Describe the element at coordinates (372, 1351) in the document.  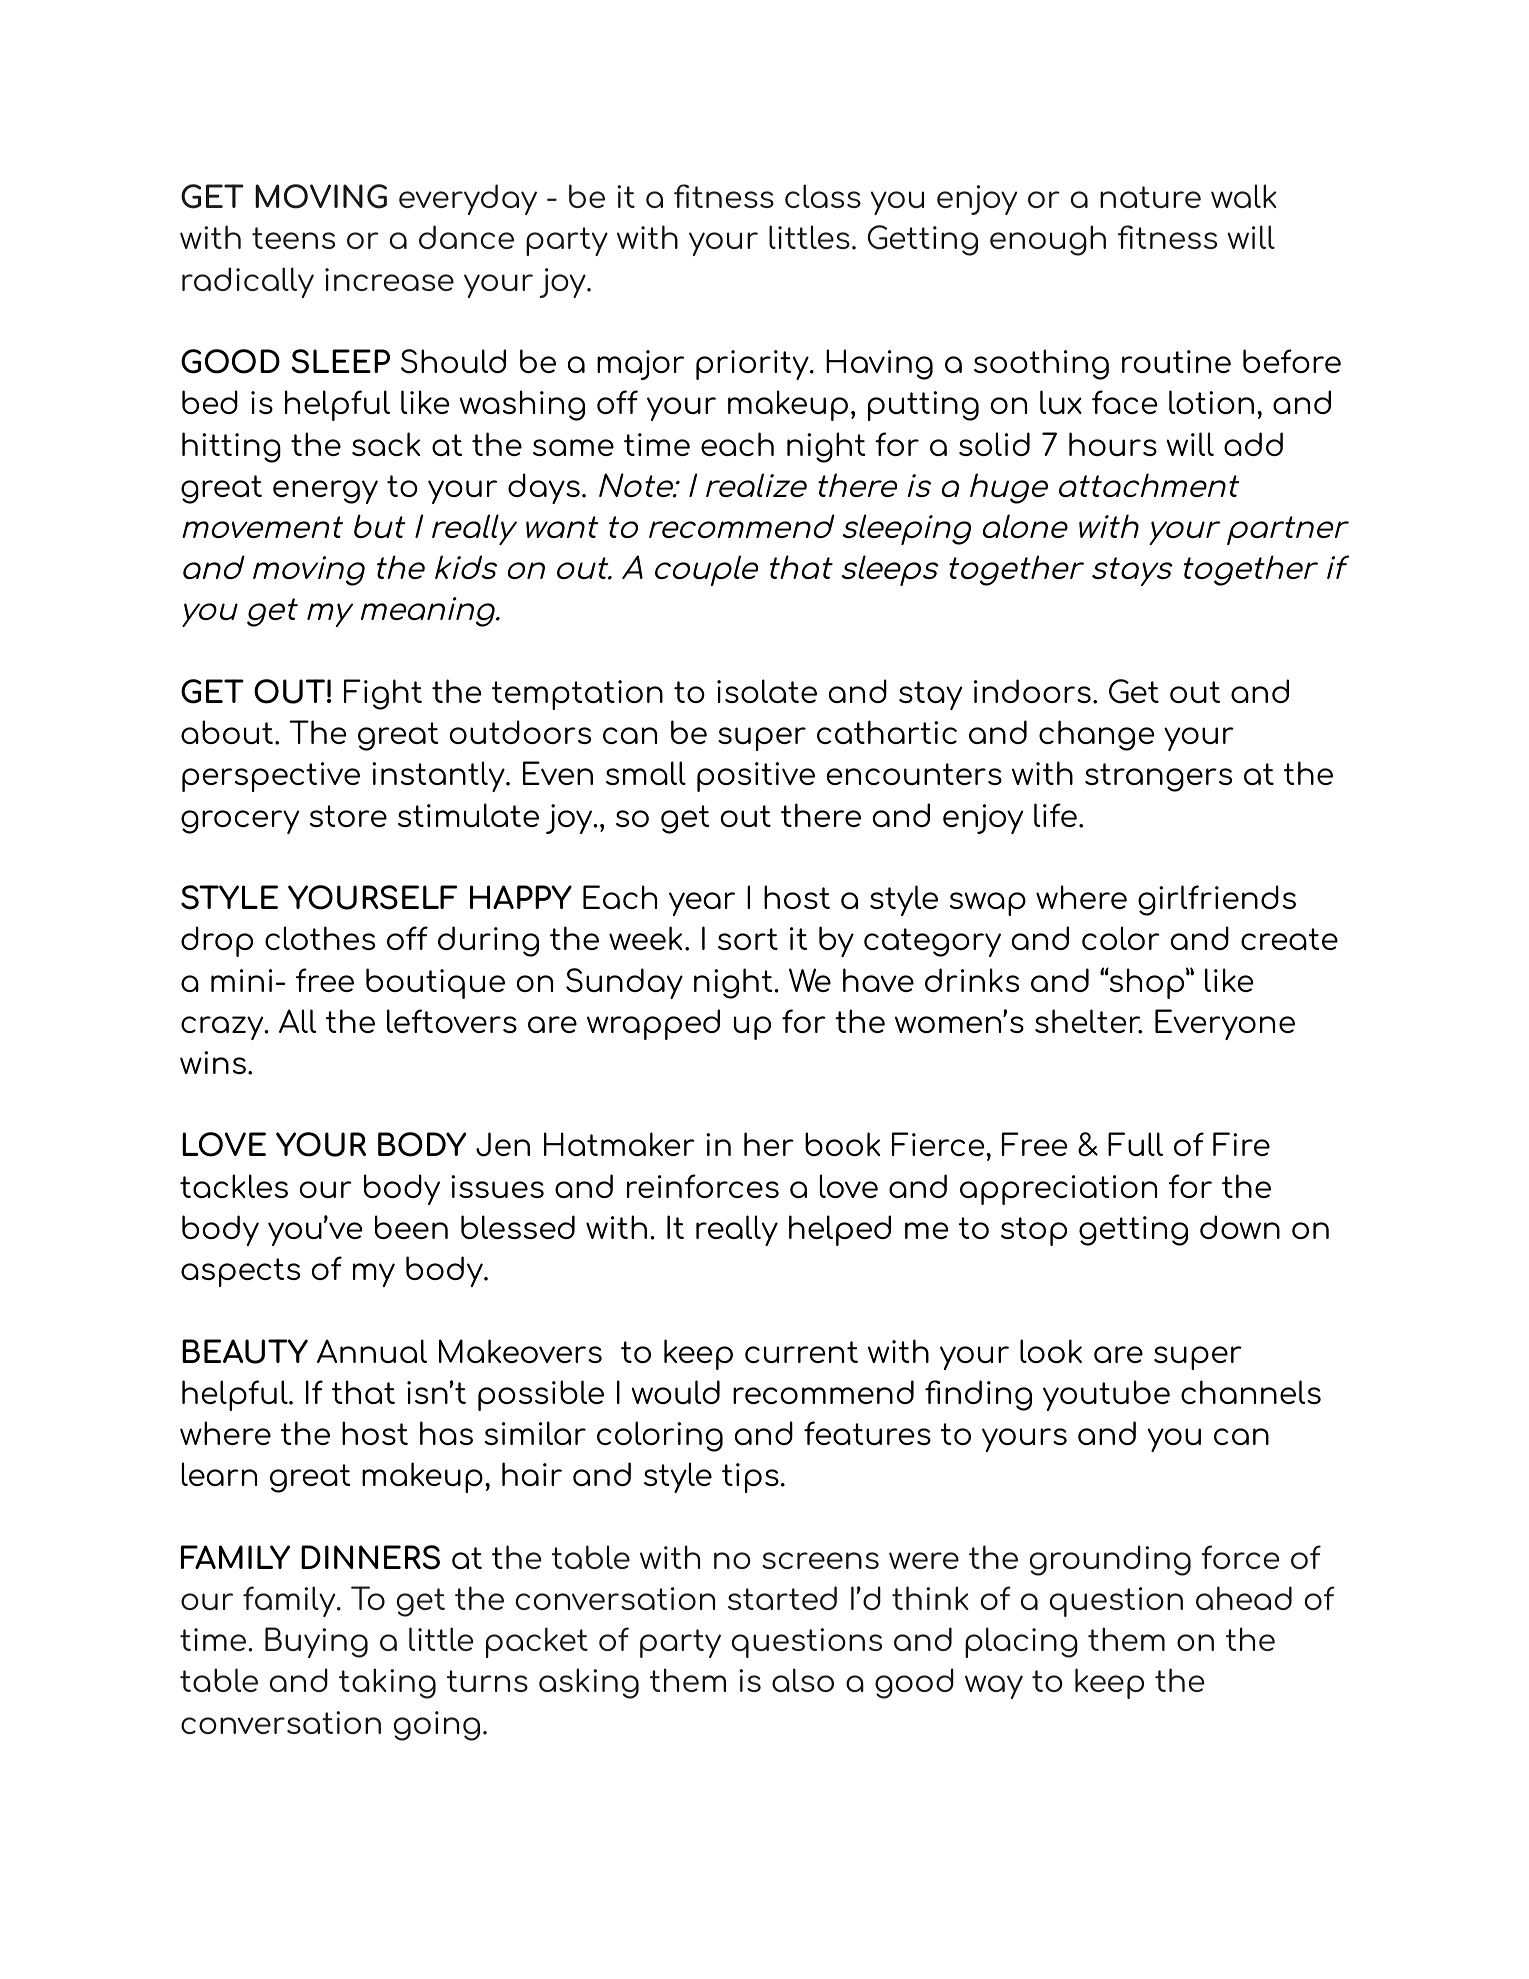
I see `Annual` at that location.
